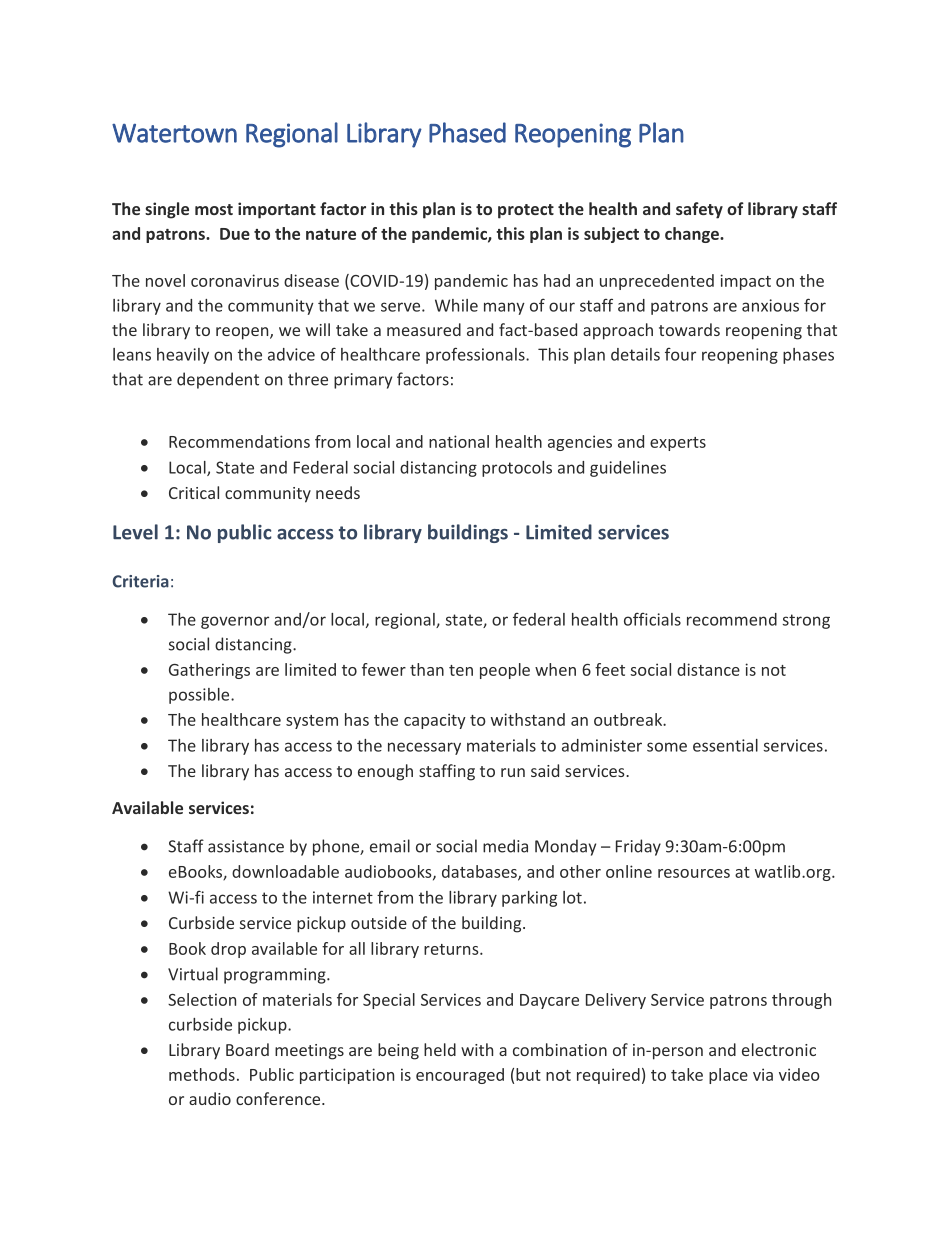 This document has width=952, height=1233. I want to click on Watertown, so click(174, 133).
